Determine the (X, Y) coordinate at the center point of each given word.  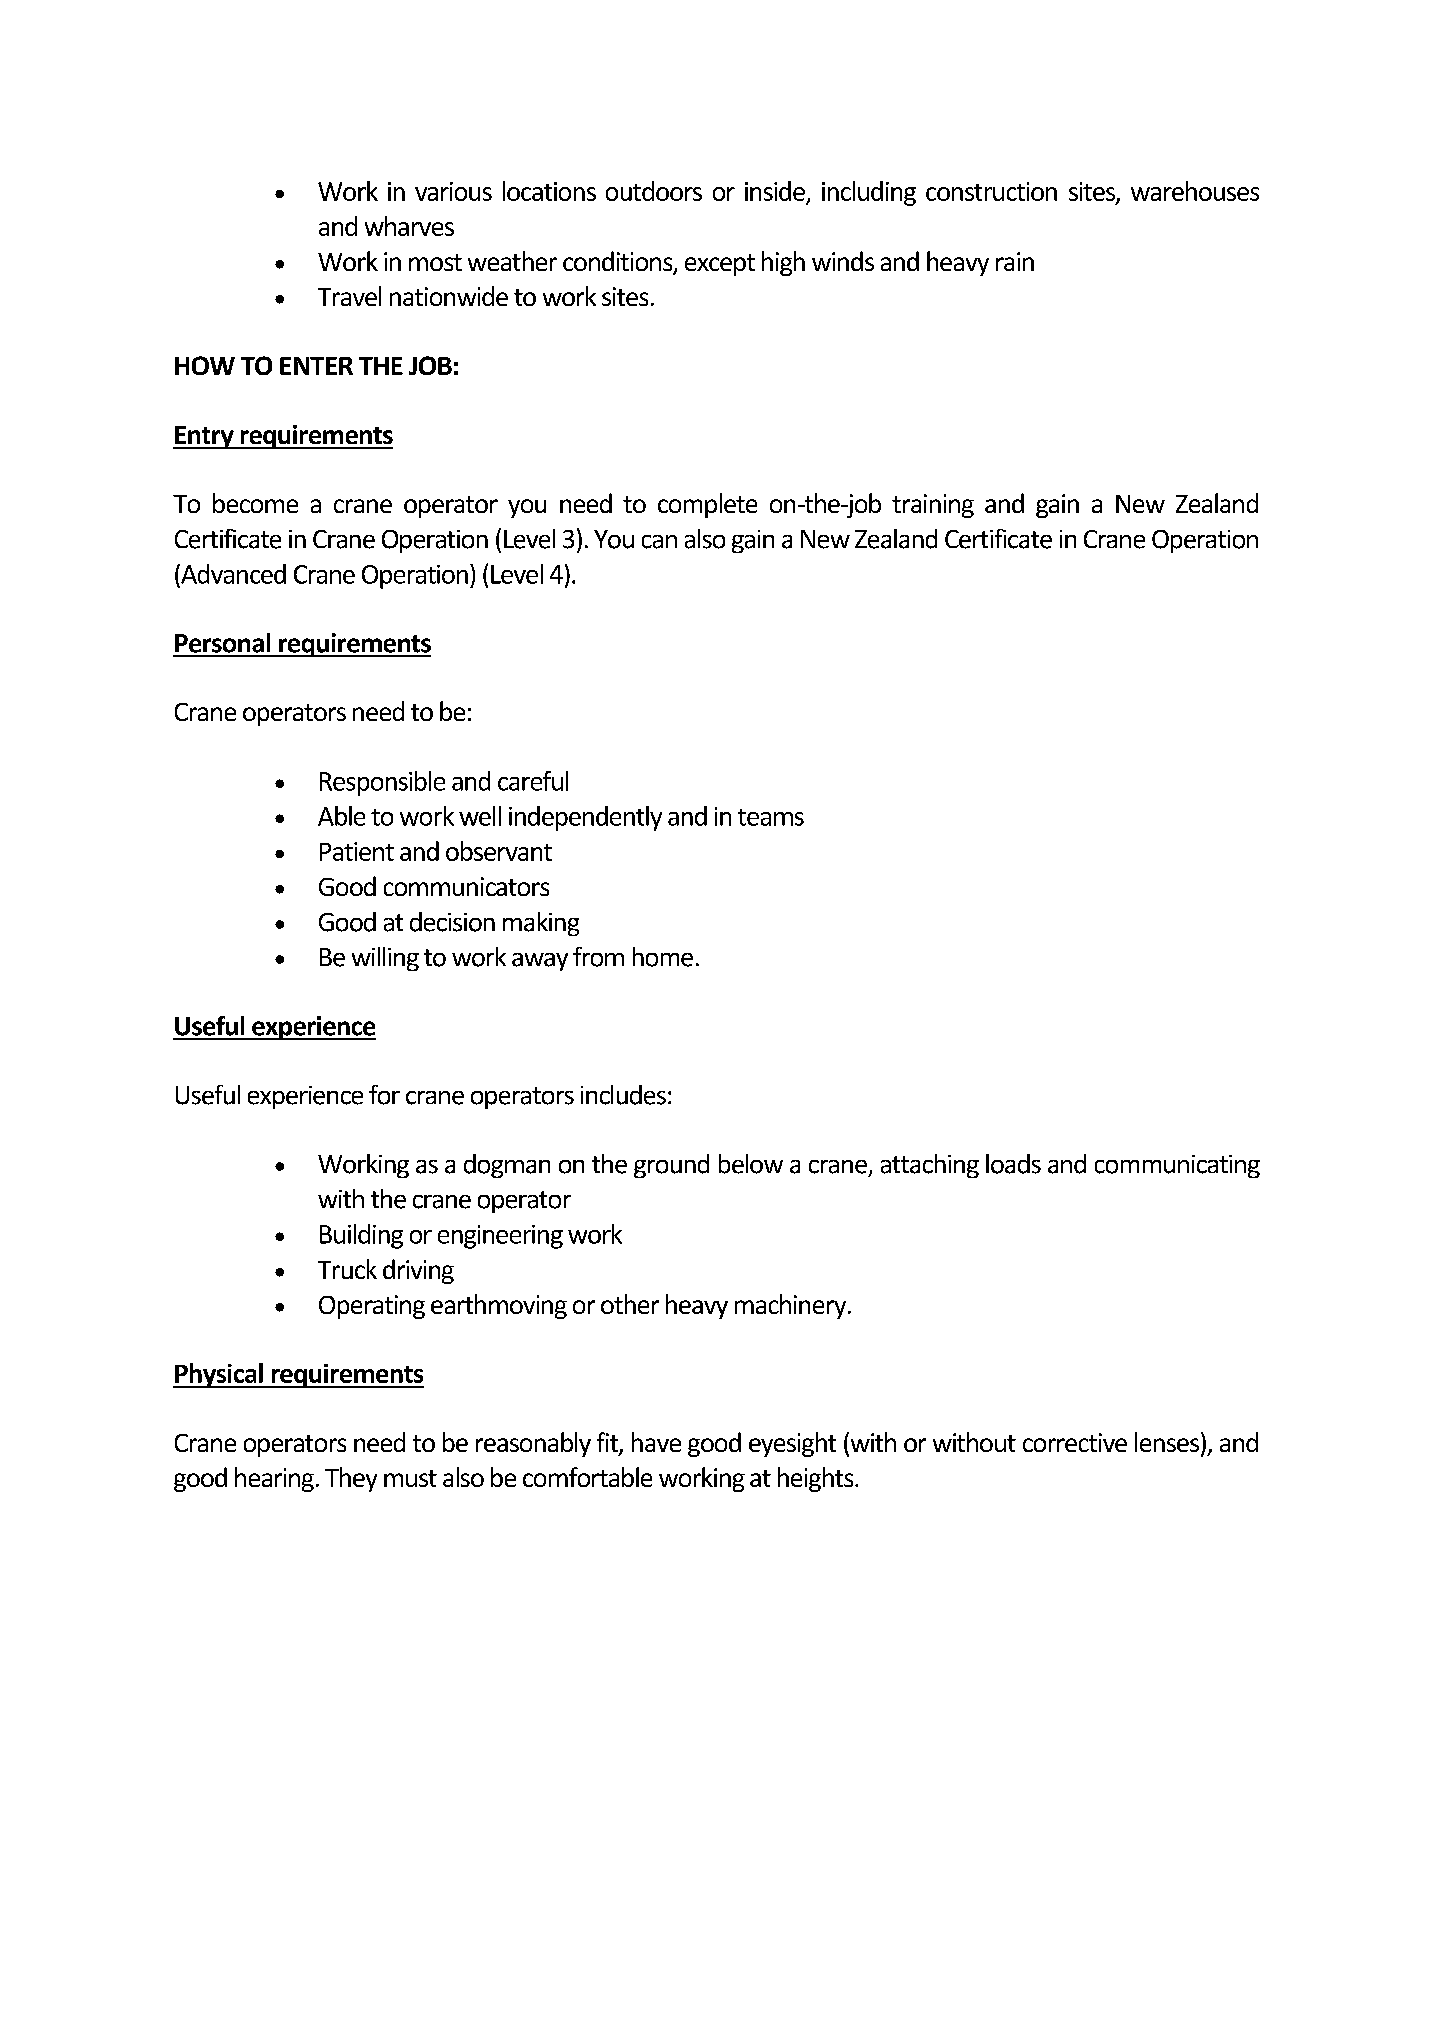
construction (991, 191)
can (659, 542)
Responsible (382, 783)
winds (843, 261)
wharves (409, 226)
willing (385, 959)
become (255, 503)
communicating (1177, 1166)
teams (771, 817)
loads (1013, 1164)
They (351, 1479)
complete (707, 505)
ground (671, 1166)
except (720, 265)
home (663, 957)
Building (361, 1236)
